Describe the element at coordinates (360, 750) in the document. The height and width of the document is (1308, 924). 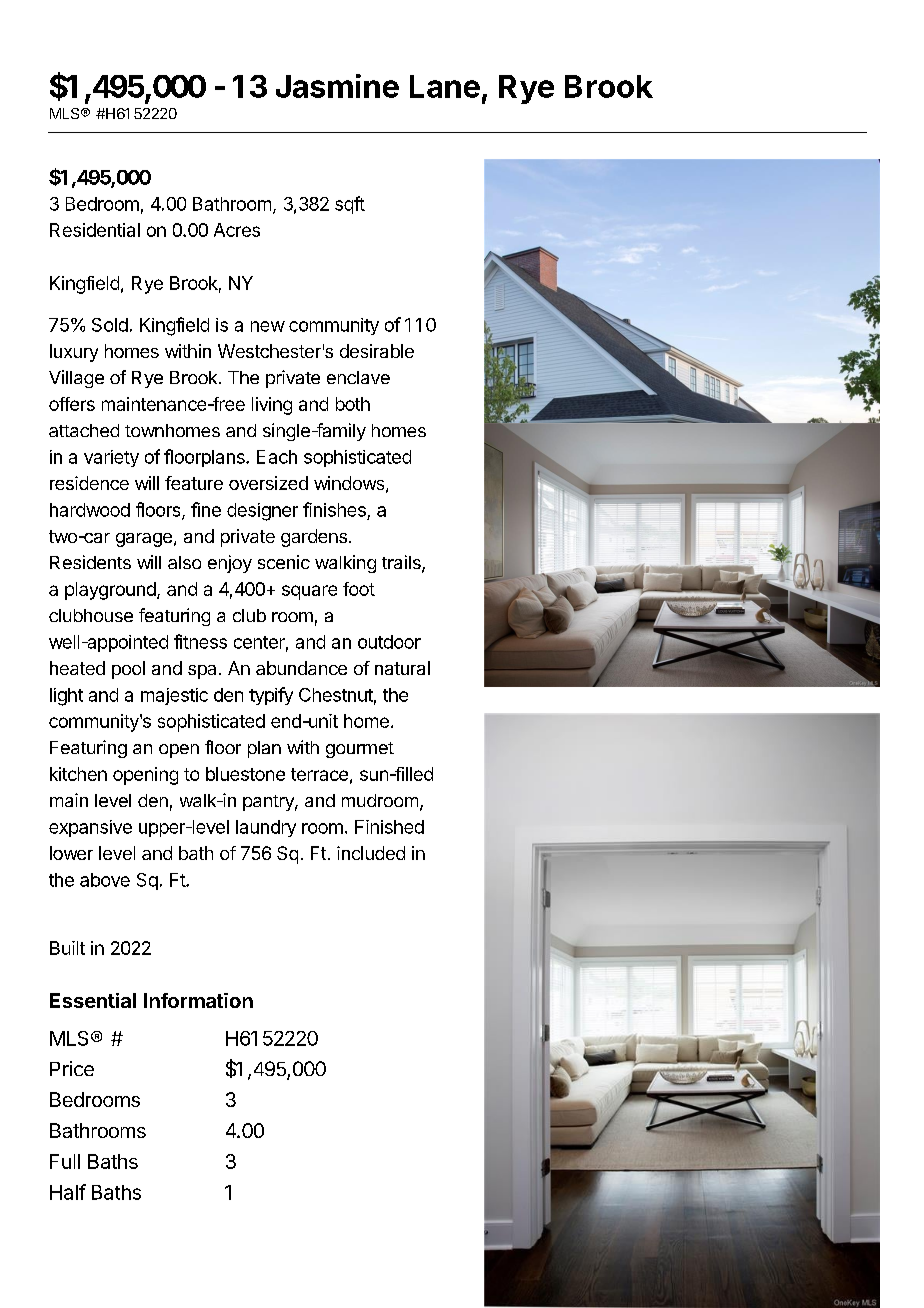
I see `gourmet` at that location.
